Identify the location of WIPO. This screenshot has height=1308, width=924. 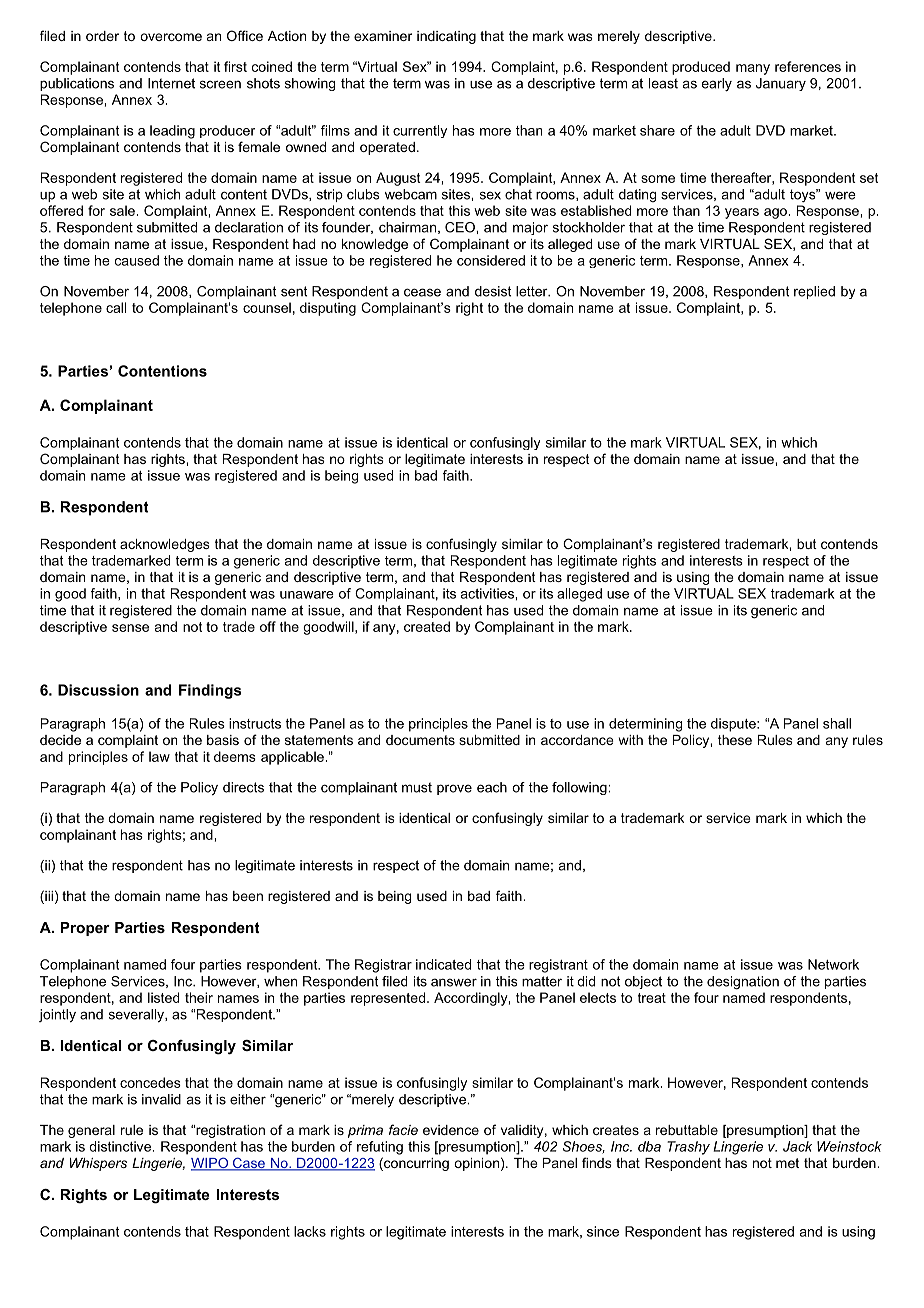
(211, 1164).
